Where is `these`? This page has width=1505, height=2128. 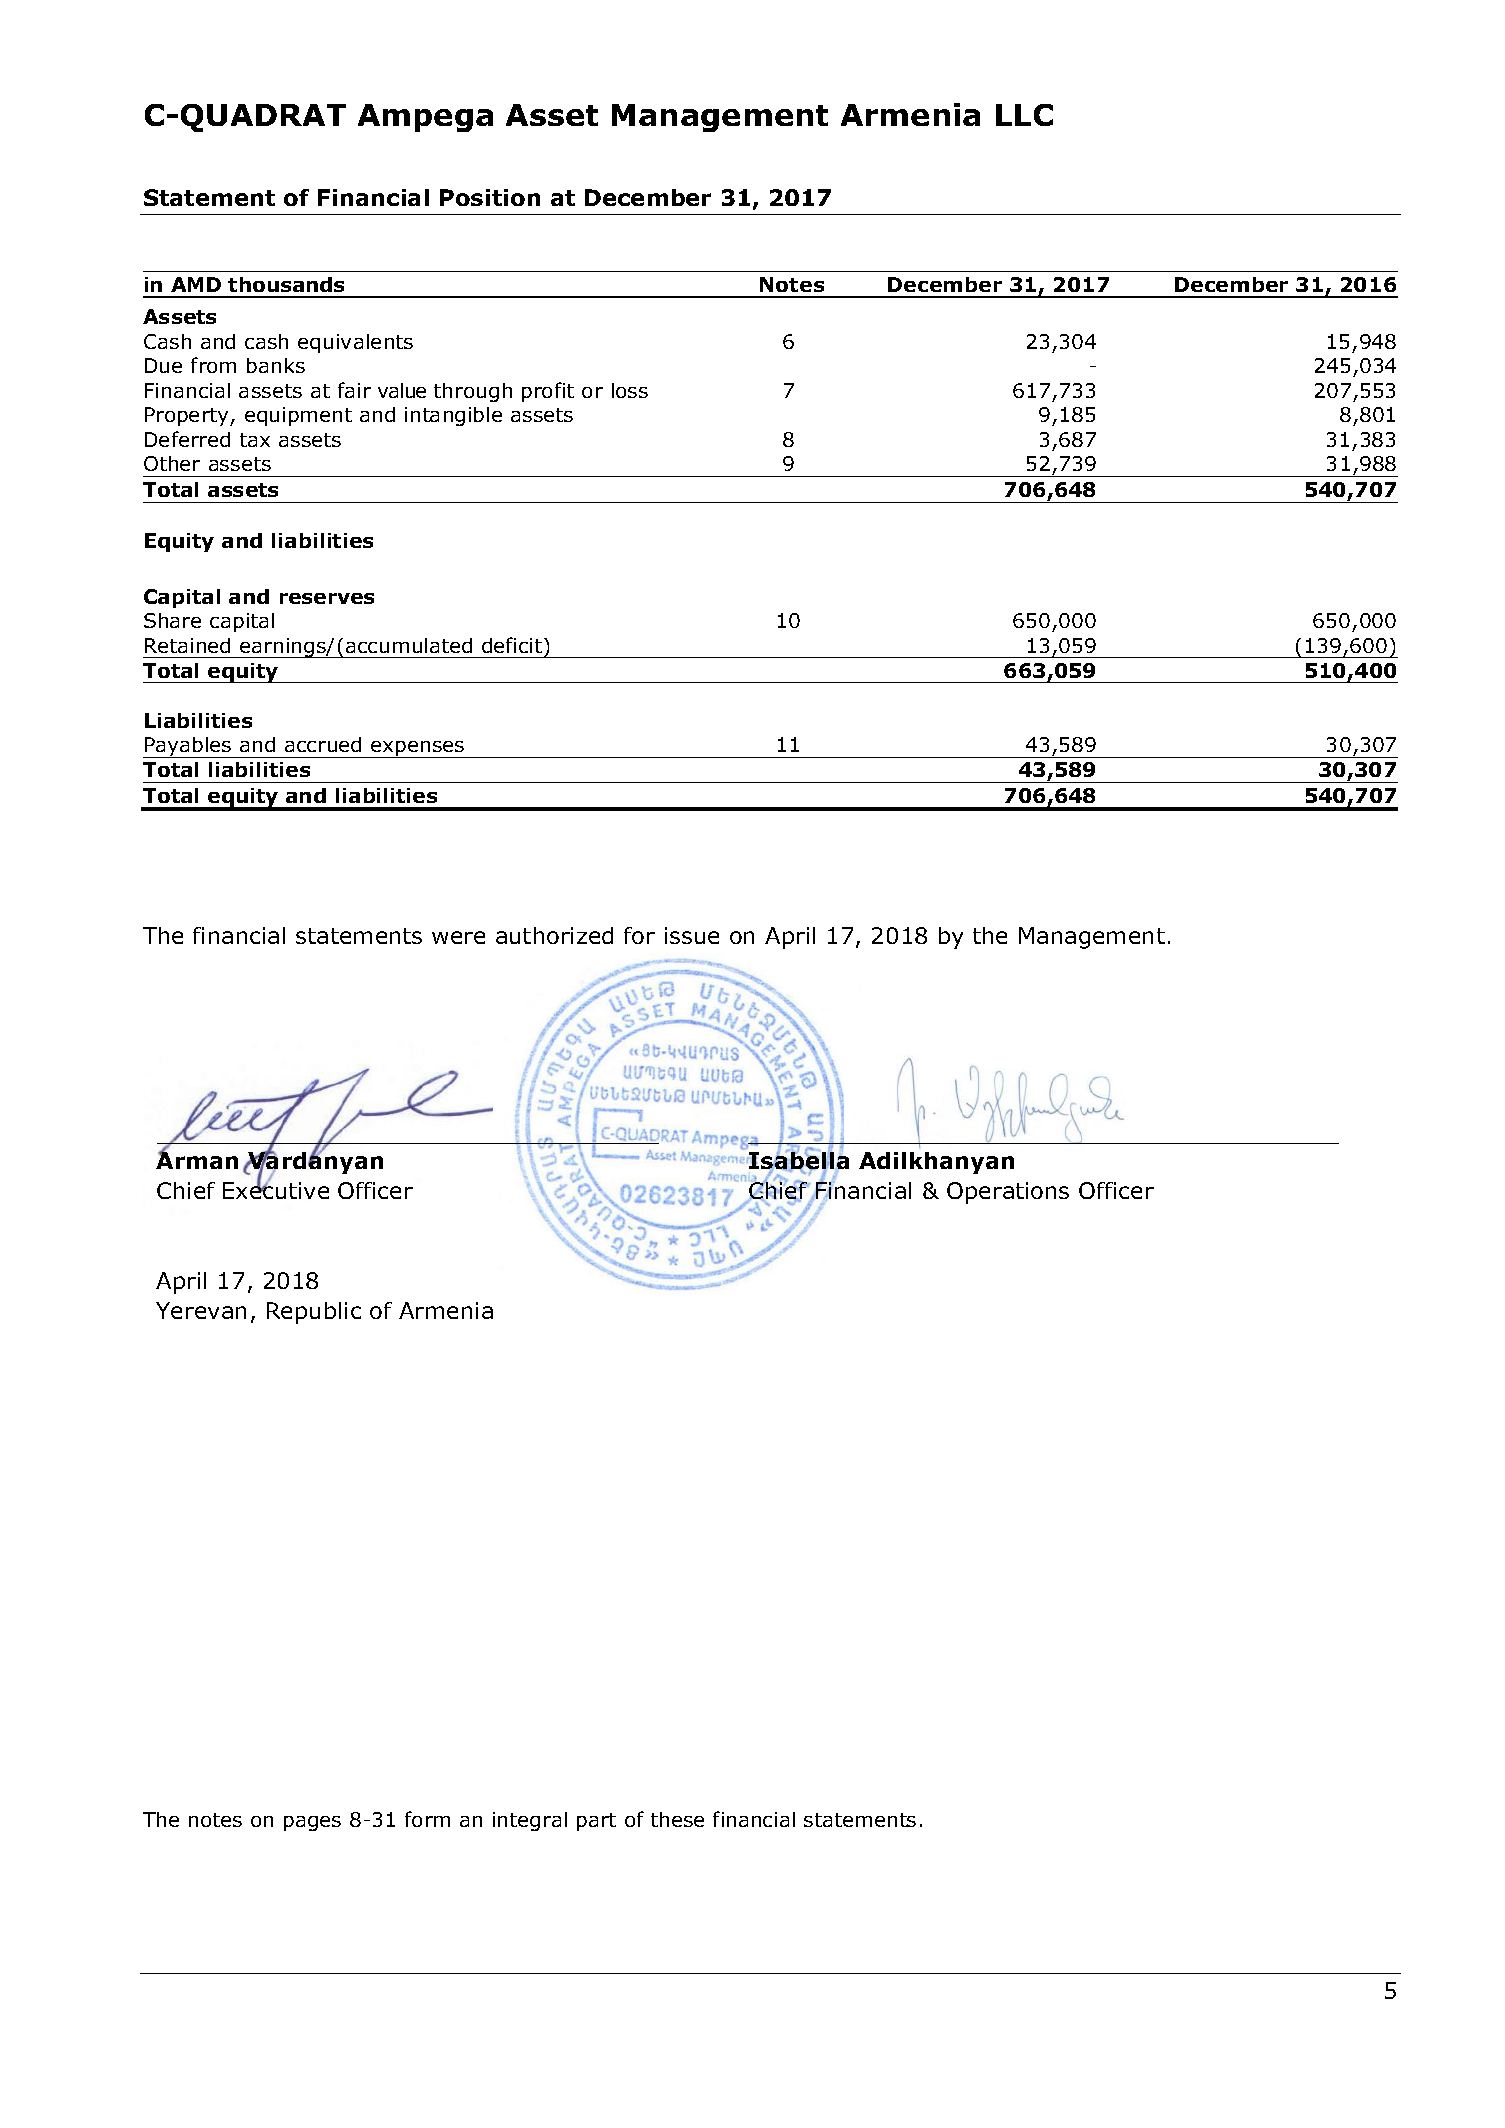
these is located at coordinates (677, 1819).
